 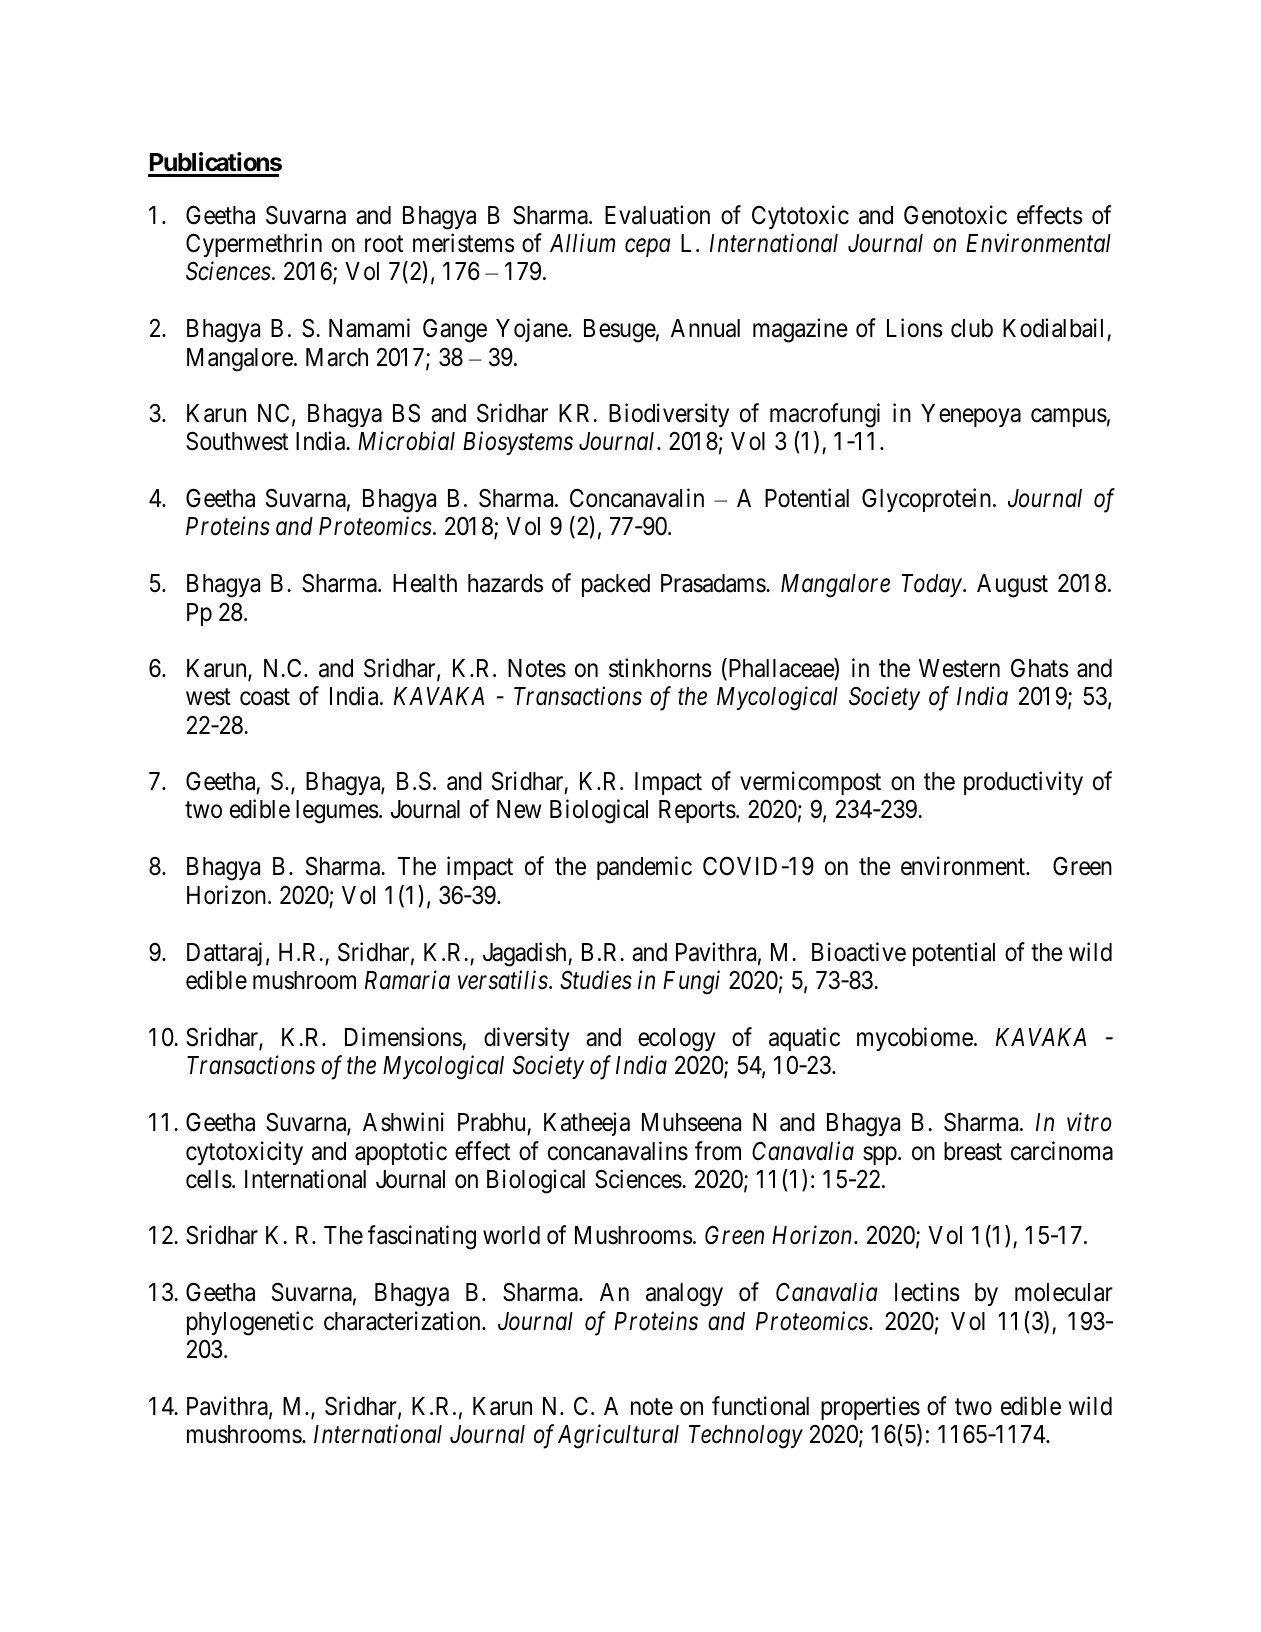 What do you see at coordinates (250, 1323) in the screenshot?
I see `phylogenetic` at bounding box center [250, 1323].
